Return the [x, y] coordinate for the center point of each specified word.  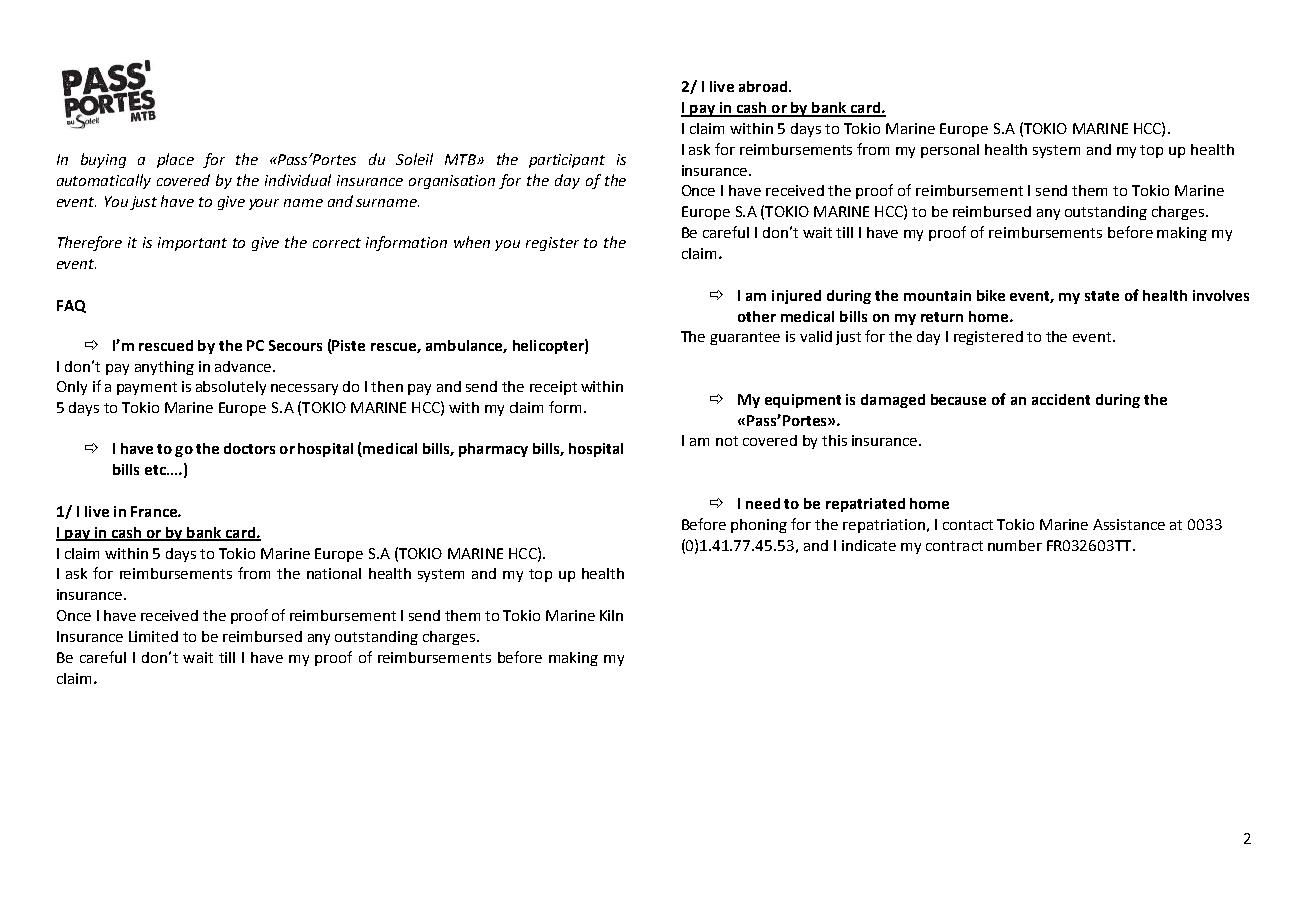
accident [1061, 399]
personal [950, 151]
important [192, 244]
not [727, 441]
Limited [153, 636]
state [1102, 296]
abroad [764, 86]
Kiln [611, 615]
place [175, 160]
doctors [249, 448]
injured [796, 297]
